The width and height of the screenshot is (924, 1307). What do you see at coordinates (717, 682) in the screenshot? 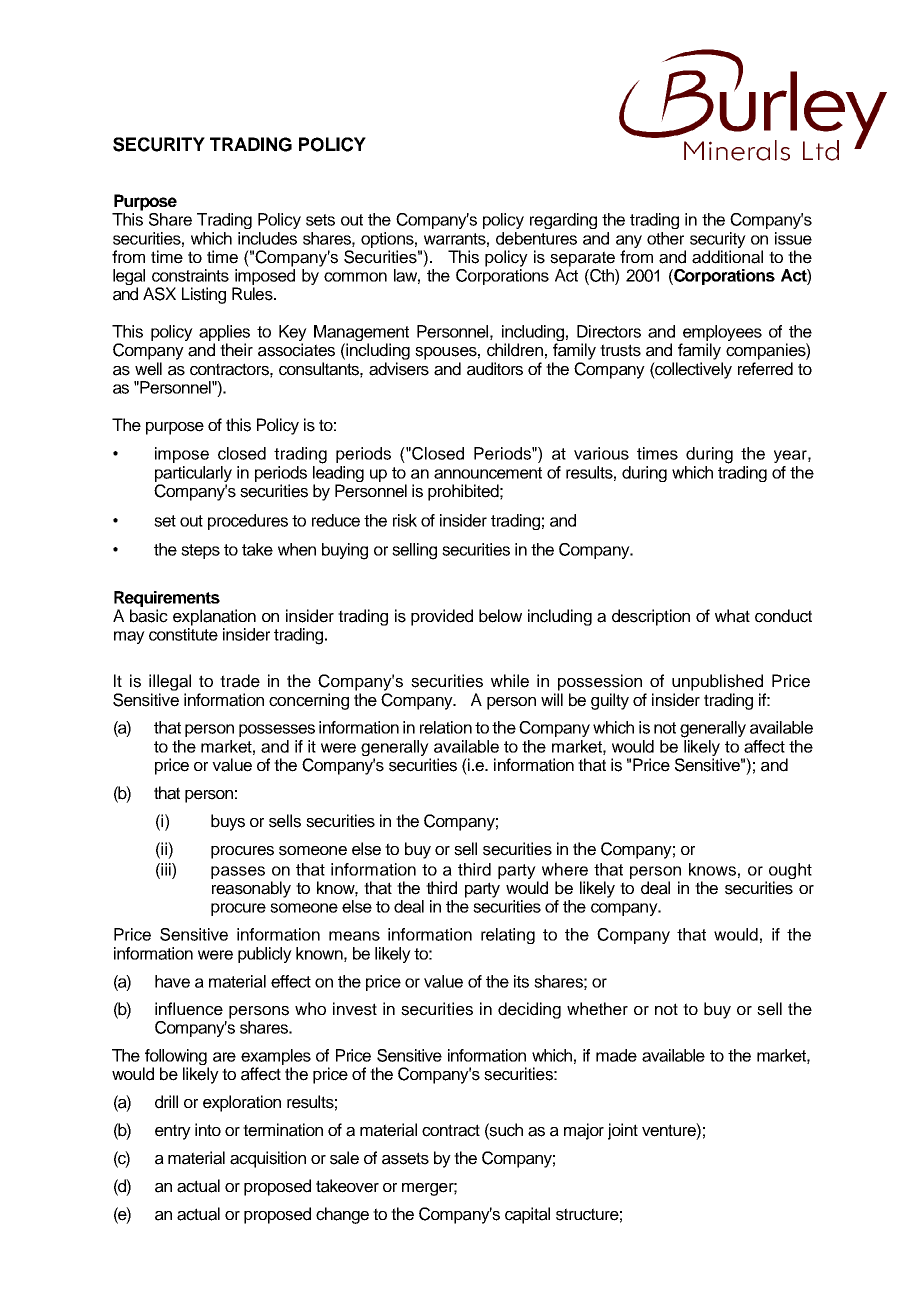
I see `unpublished` at bounding box center [717, 682].
